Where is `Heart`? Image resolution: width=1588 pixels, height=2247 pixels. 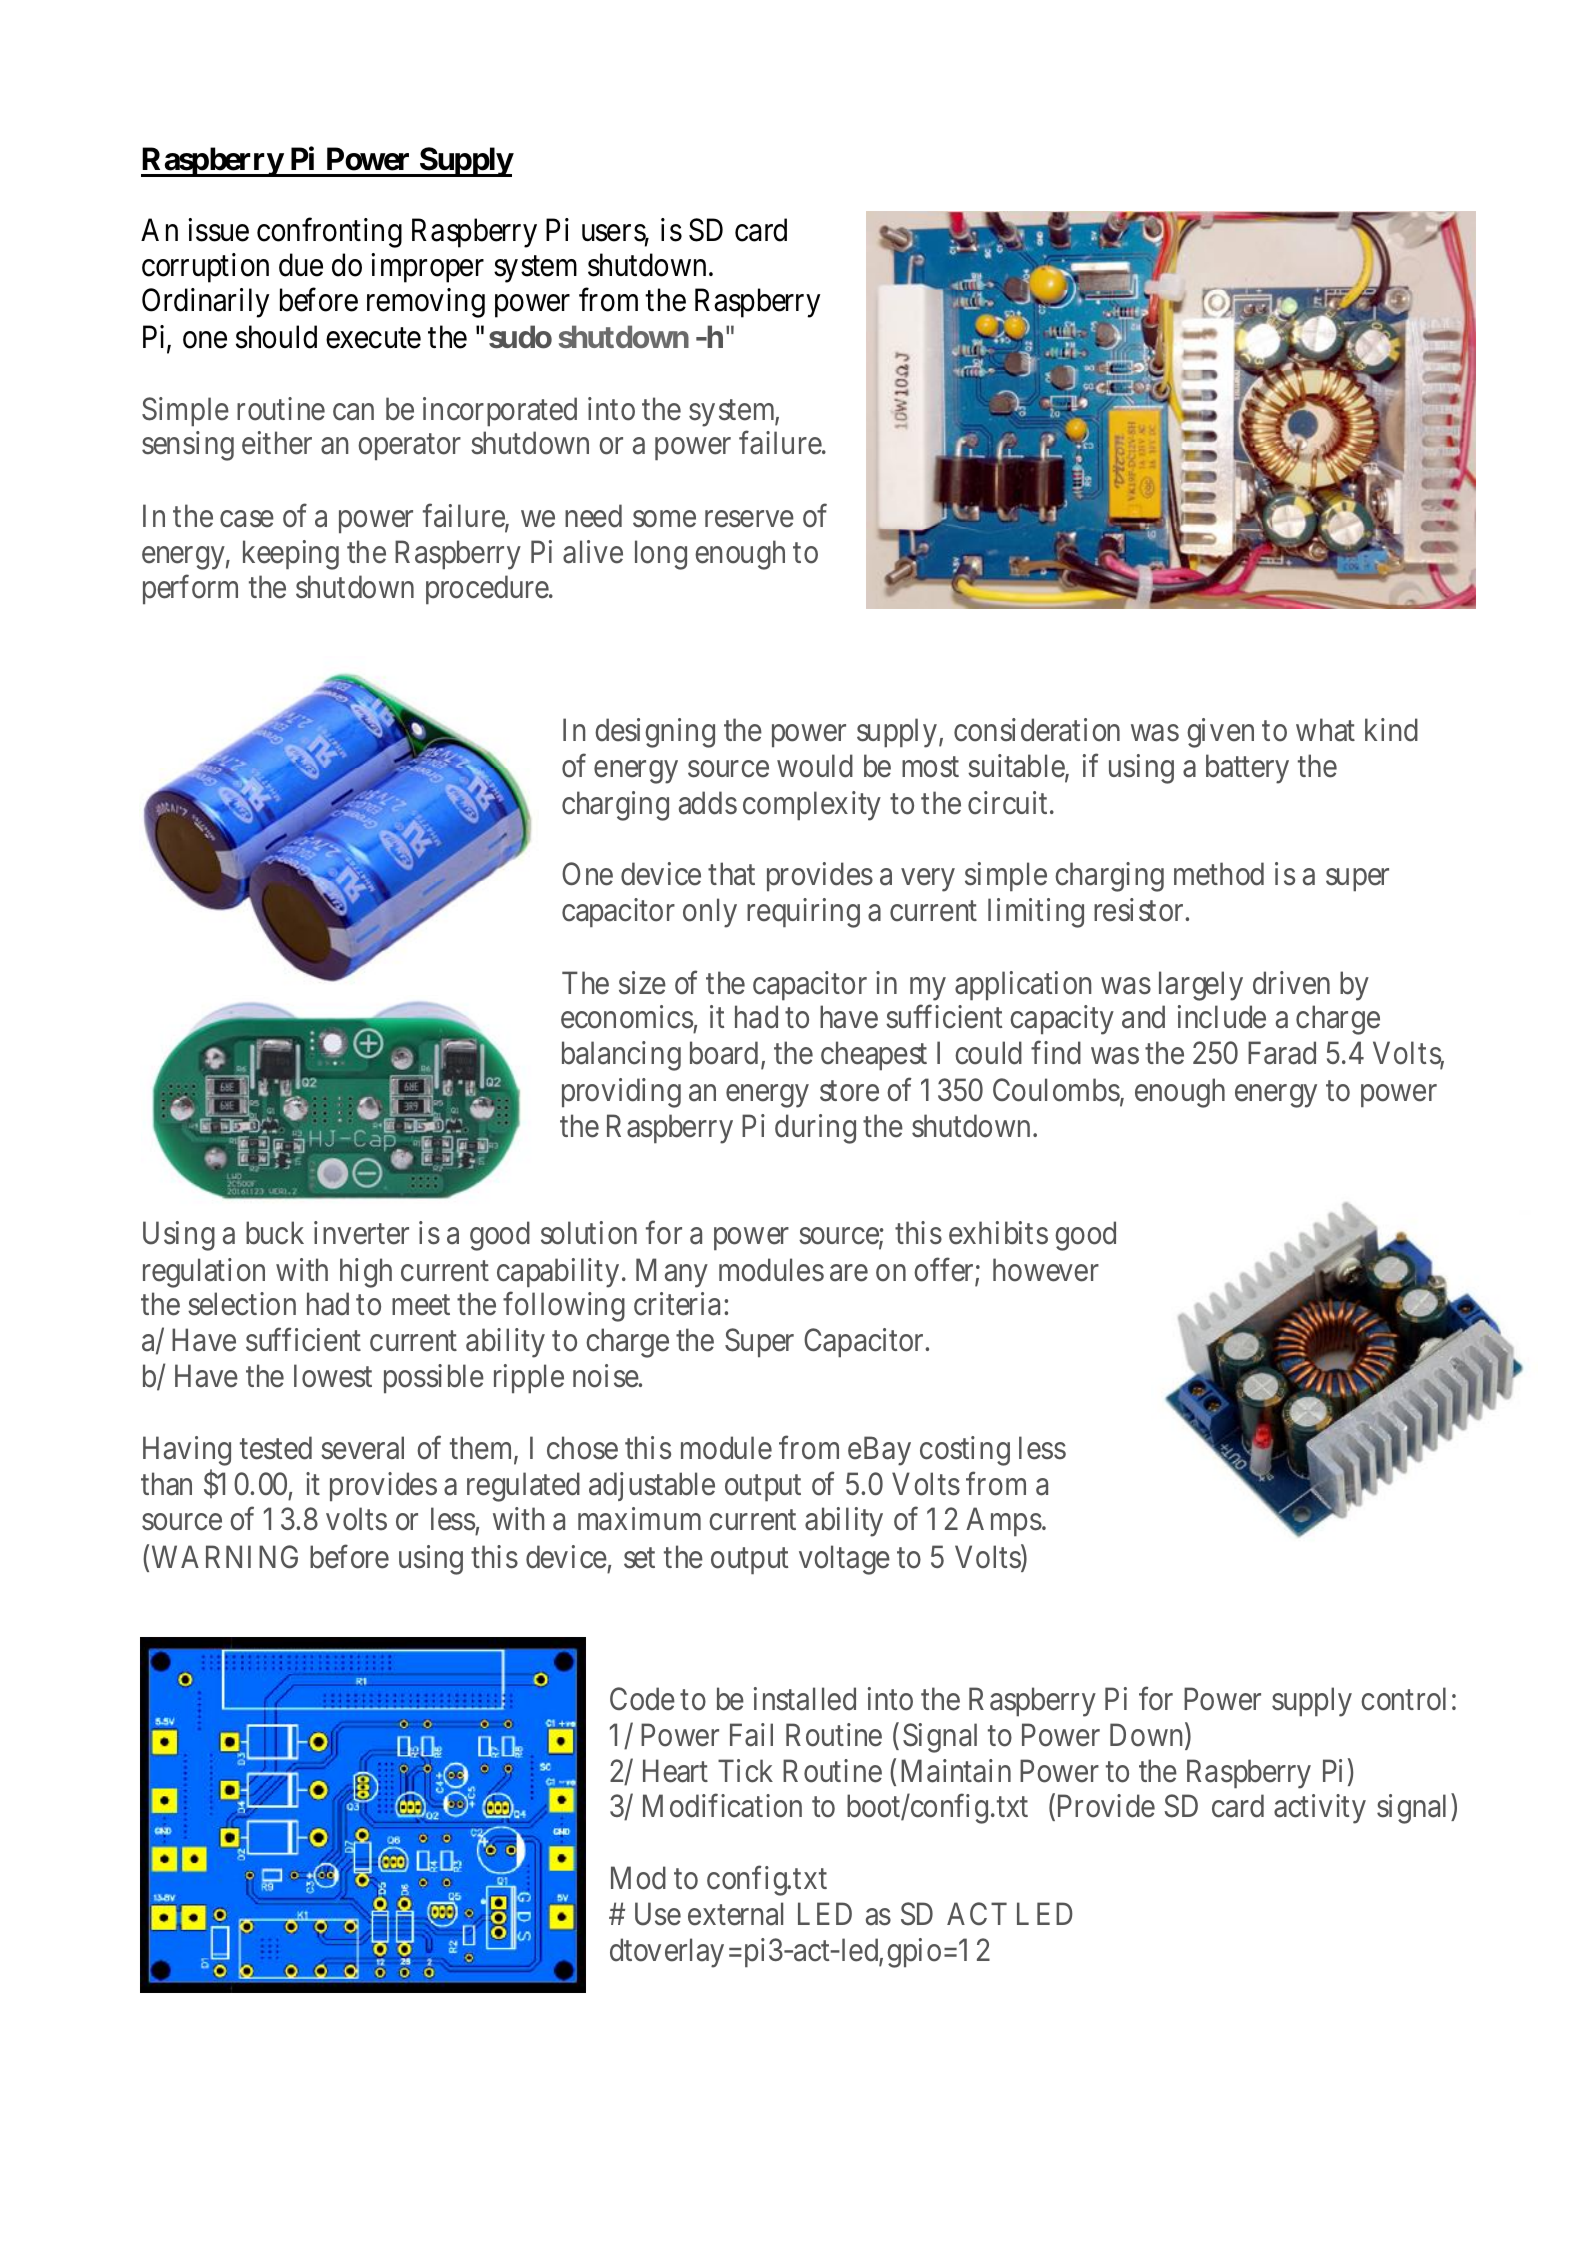 Heart is located at coordinates (675, 1771).
